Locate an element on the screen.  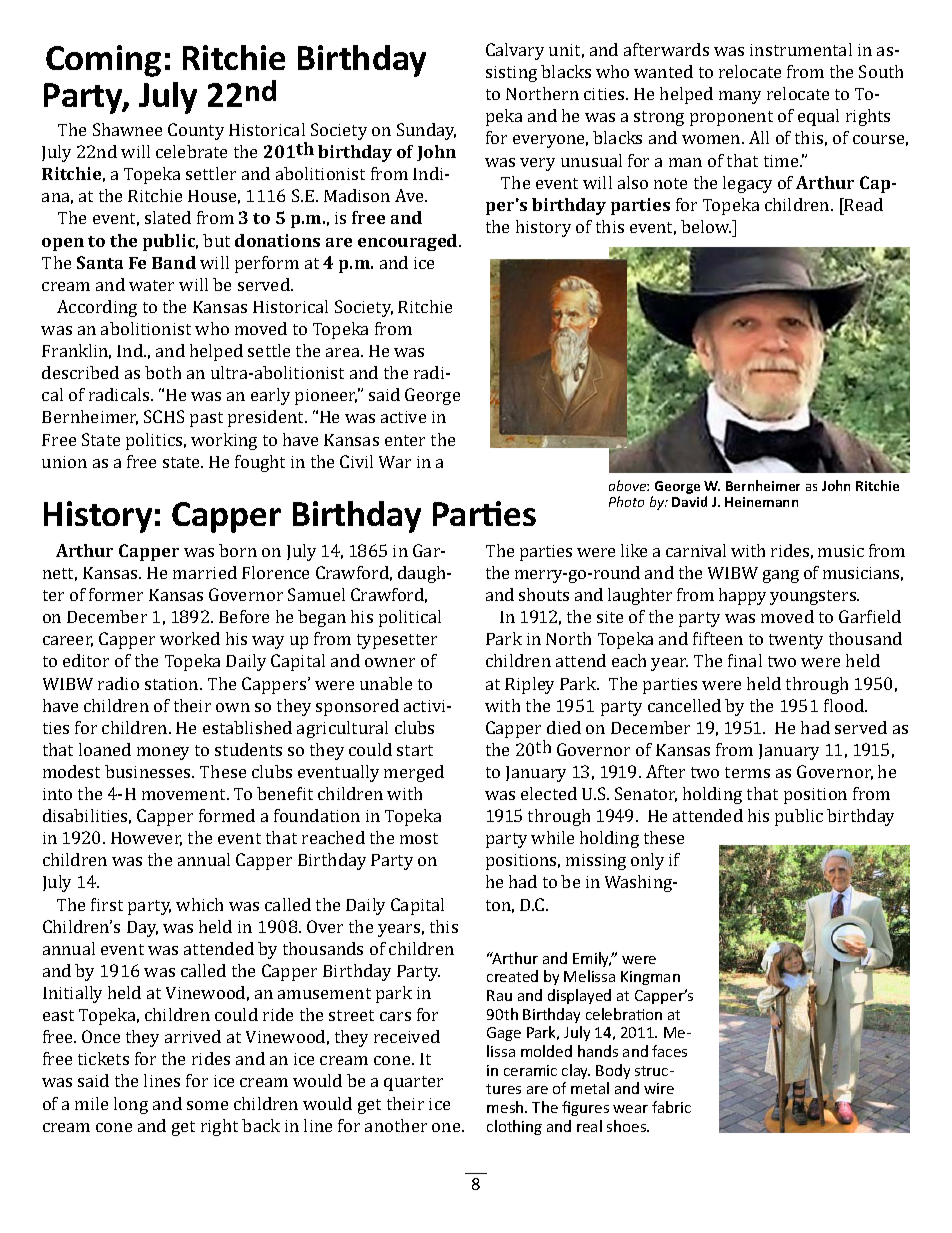
many is located at coordinates (740, 97).
